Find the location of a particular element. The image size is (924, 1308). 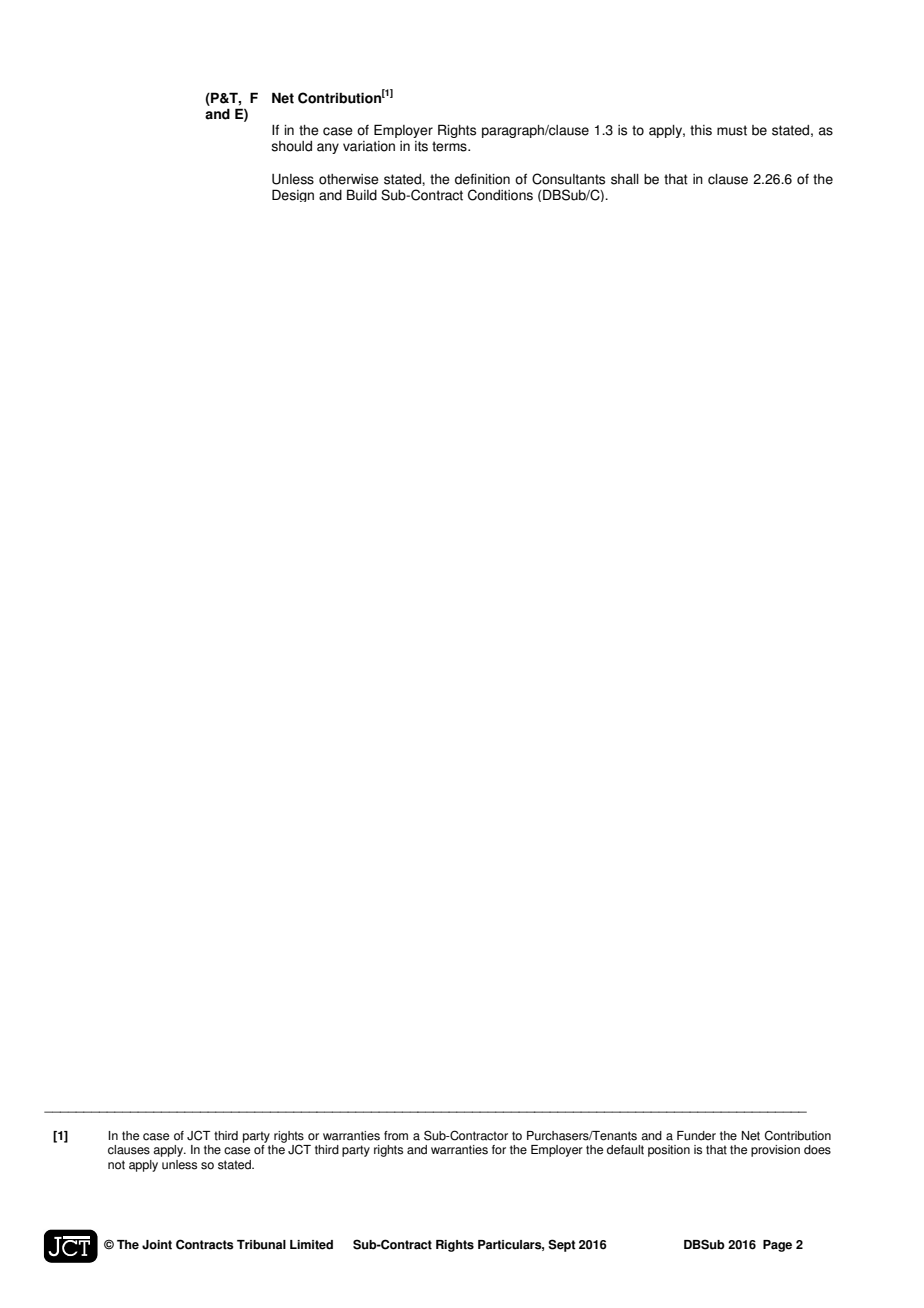

Funder is located at coordinates (696, 1136).
